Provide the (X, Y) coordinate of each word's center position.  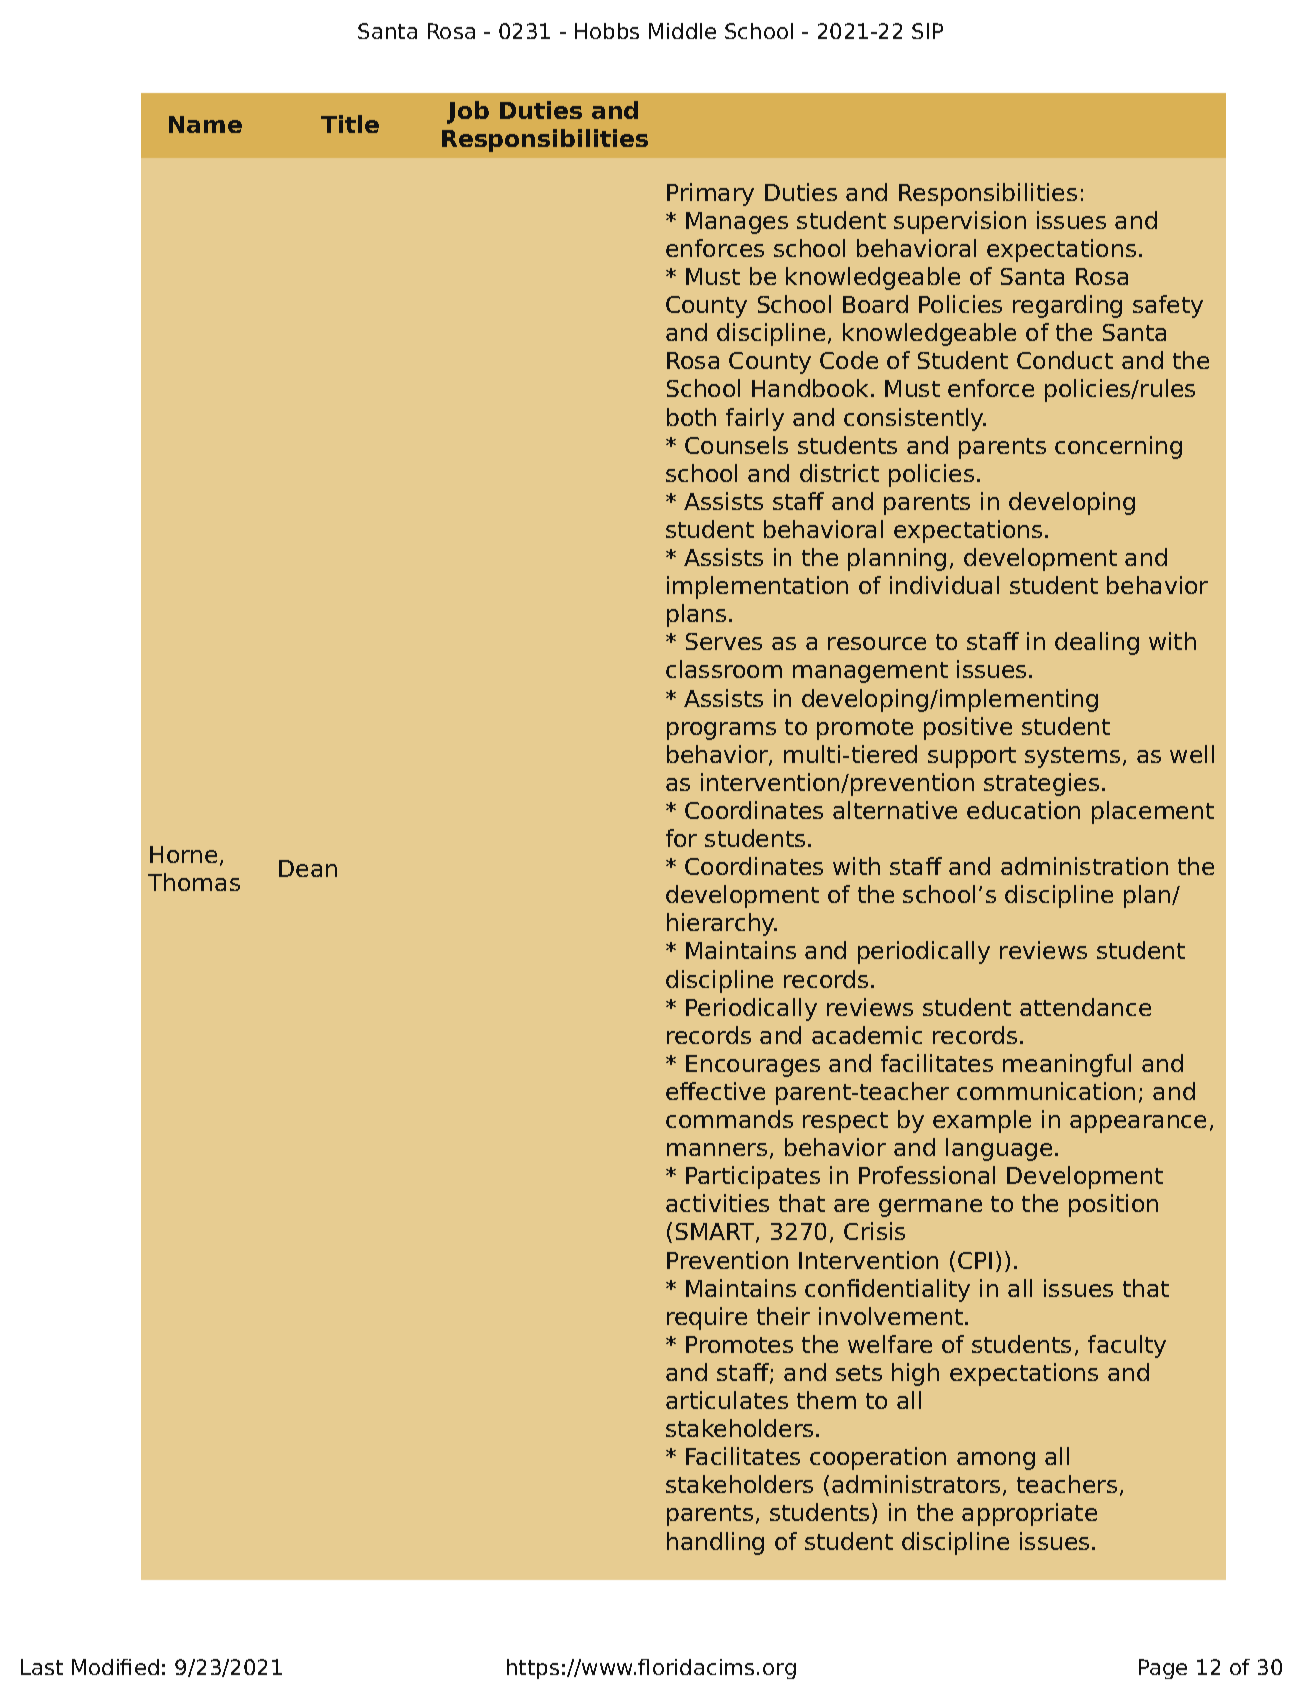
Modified (115, 1667)
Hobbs (607, 31)
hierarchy (722, 924)
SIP (927, 31)
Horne (183, 854)
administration (1084, 866)
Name (205, 124)
